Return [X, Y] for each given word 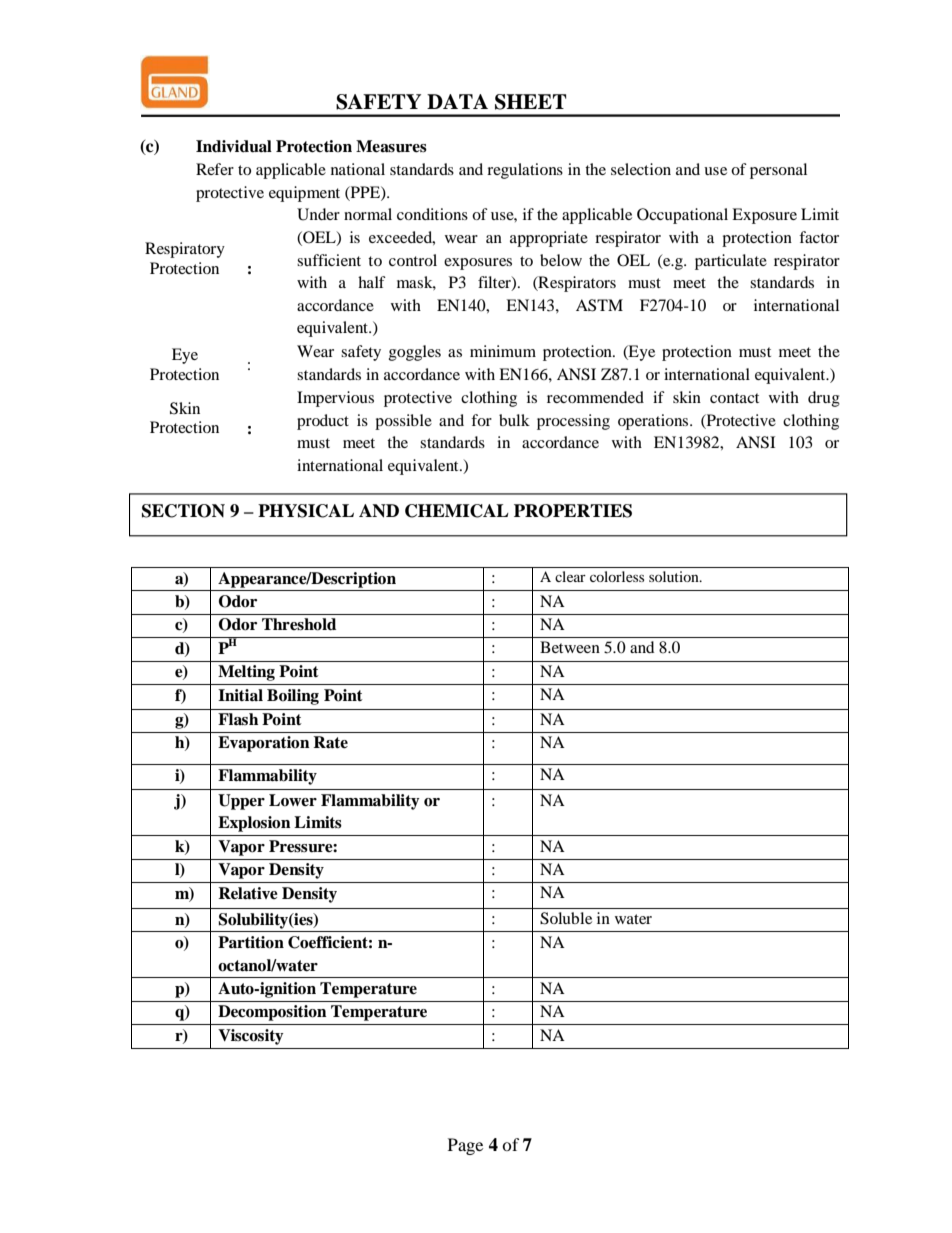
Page [465, 1146]
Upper [241, 802]
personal [778, 171]
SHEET [531, 102]
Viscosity [251, 1037]
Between [570, 647]
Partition [251, 942]
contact [734, 398]
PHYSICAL [306, 511]
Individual [234, 146]
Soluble [566, 918]
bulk [514, 420]
